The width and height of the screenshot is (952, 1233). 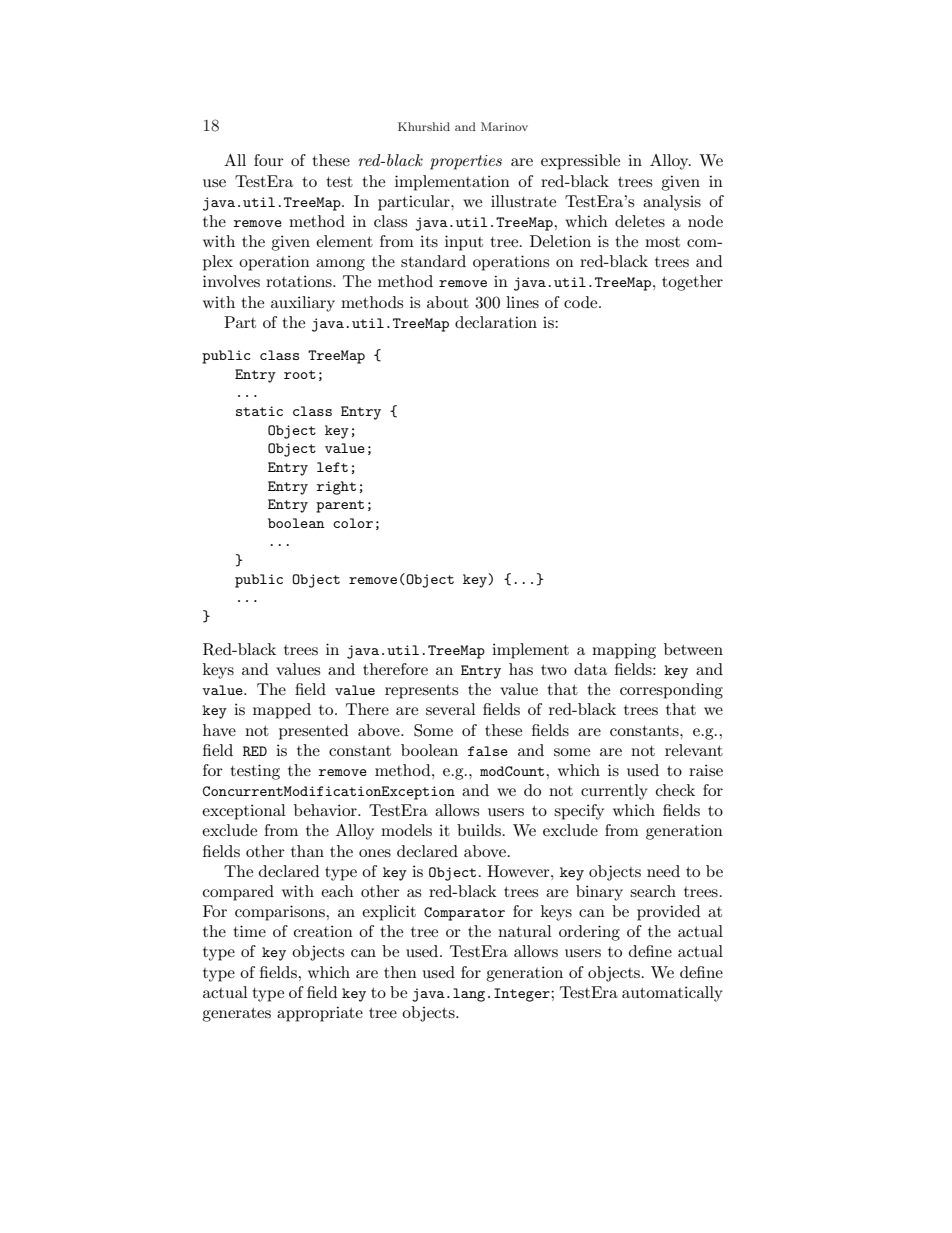 What do you see at coordinates (353, 523) in the screenshot?
I see `color` at bounding box center [353, 523].
